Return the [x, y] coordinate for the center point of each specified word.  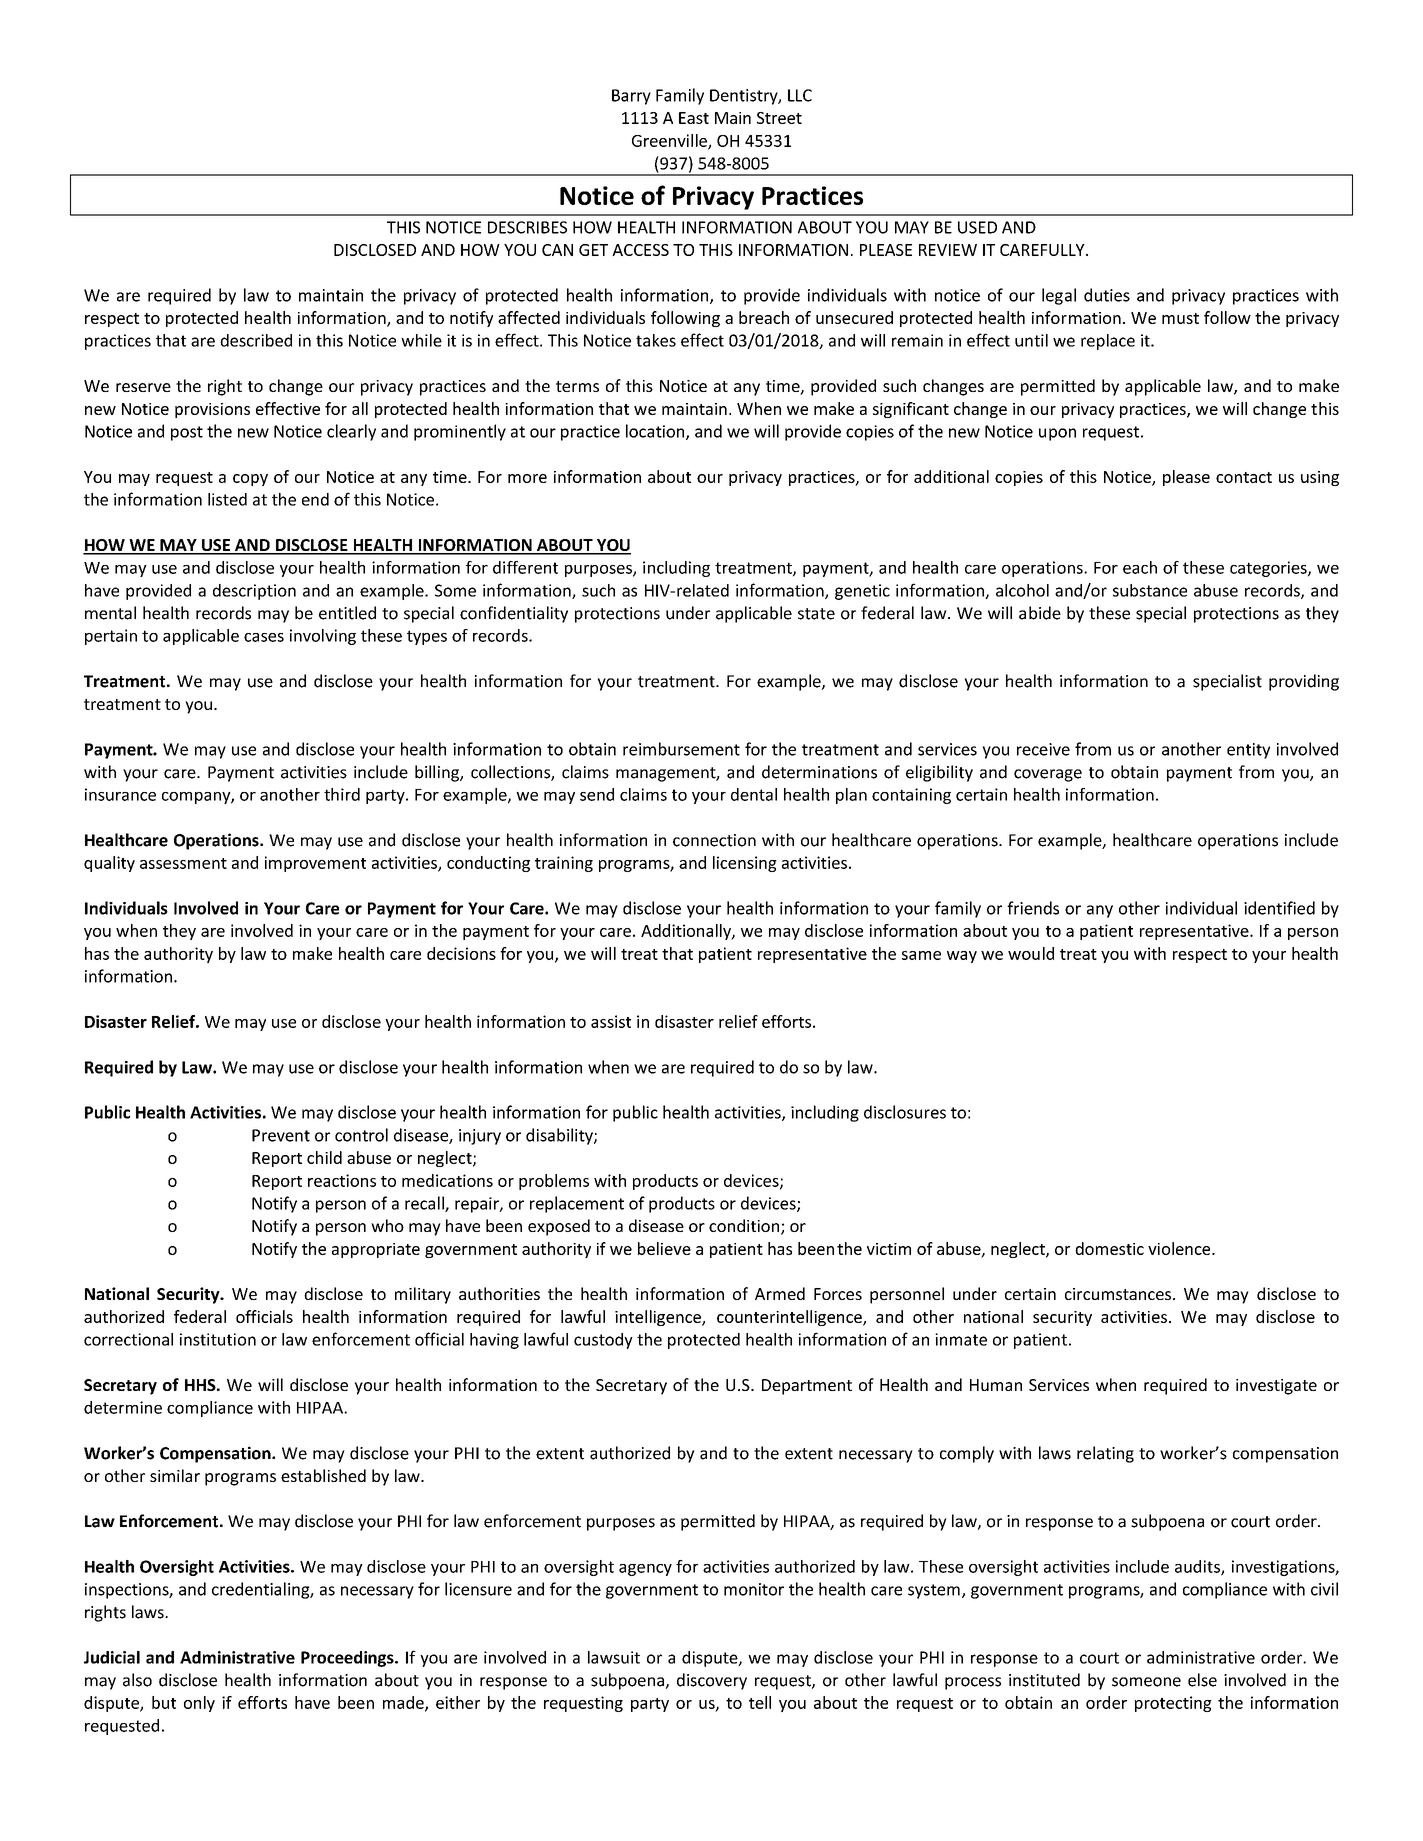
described [256, 340]
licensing [745, 864]
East [694, 118]
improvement [315, 864]
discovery [712, 1681]
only [199, 1704]
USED [977, 227]
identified [1279, 908]
